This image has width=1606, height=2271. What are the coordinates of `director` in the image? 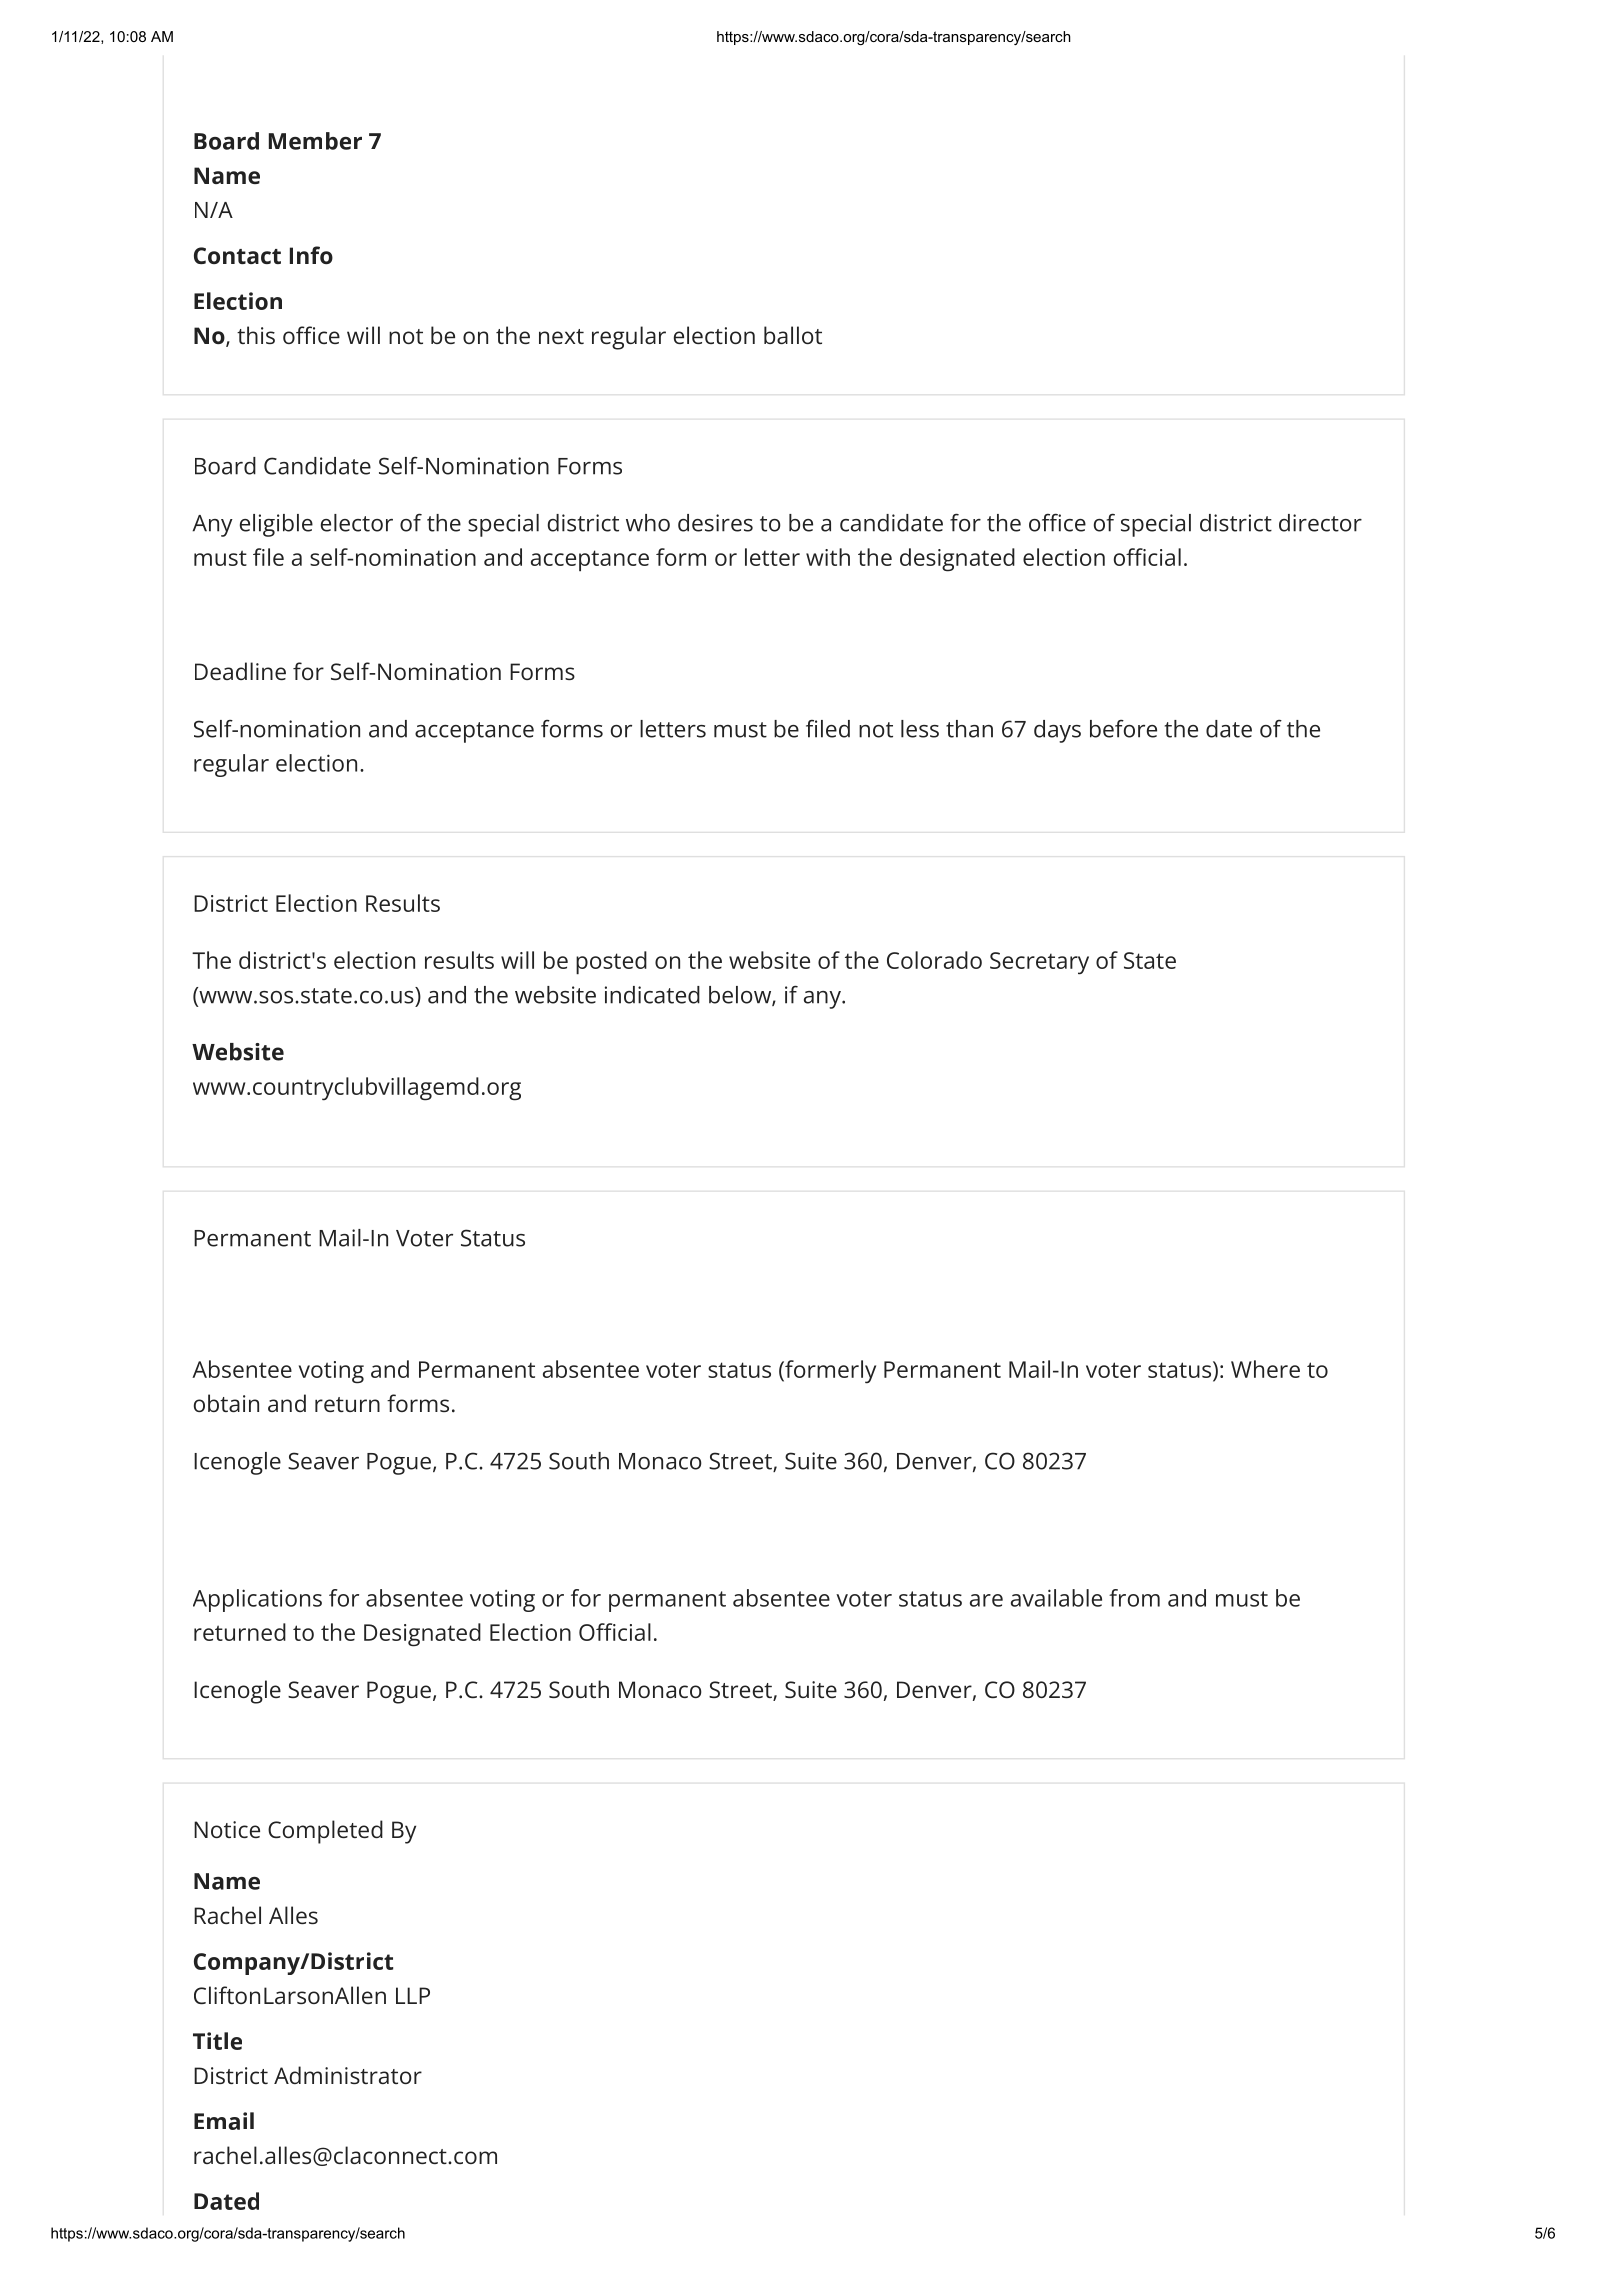 It's located at (1320, 523).
